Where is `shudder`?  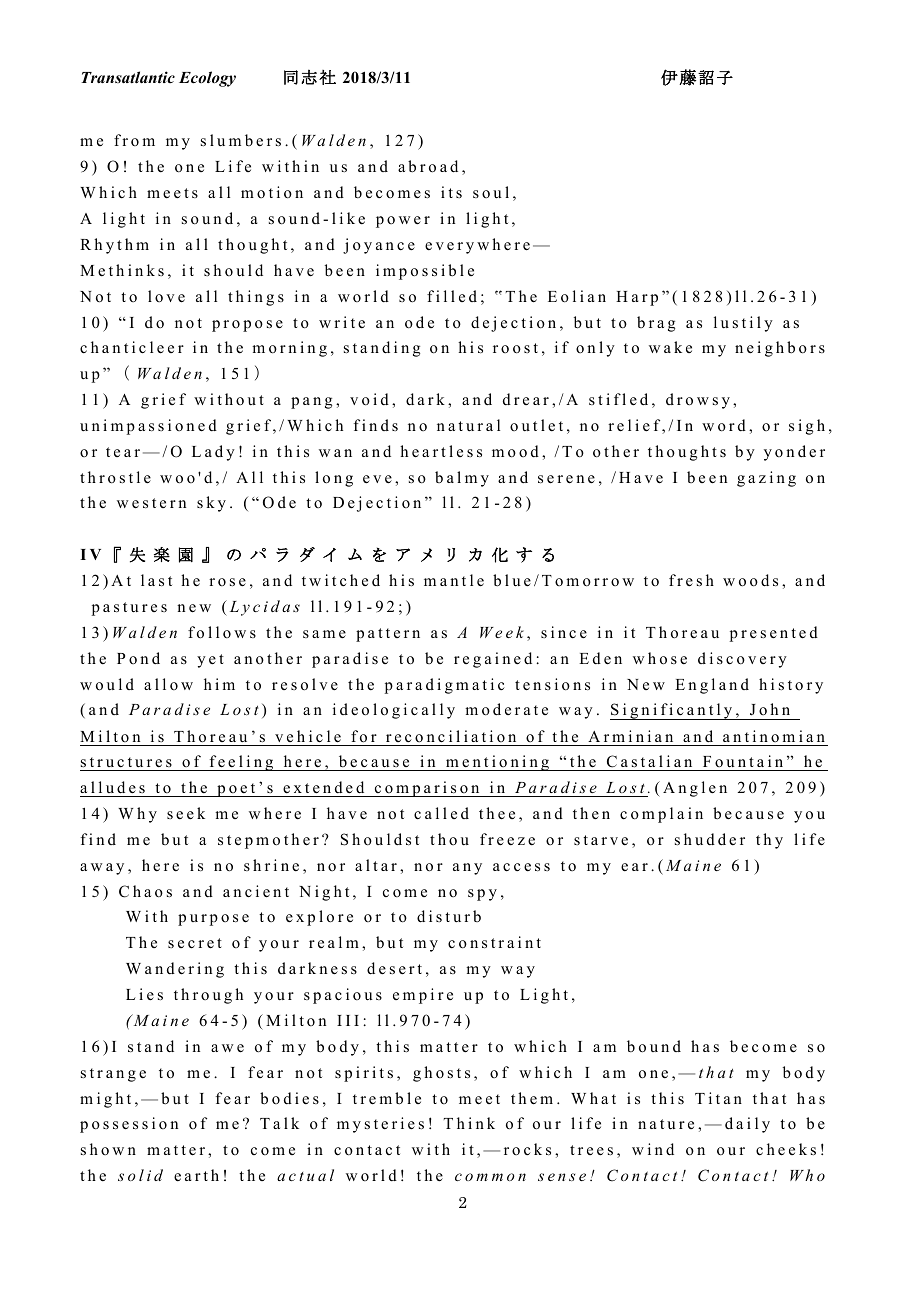 shudder is located at coordinates (710, 839).
